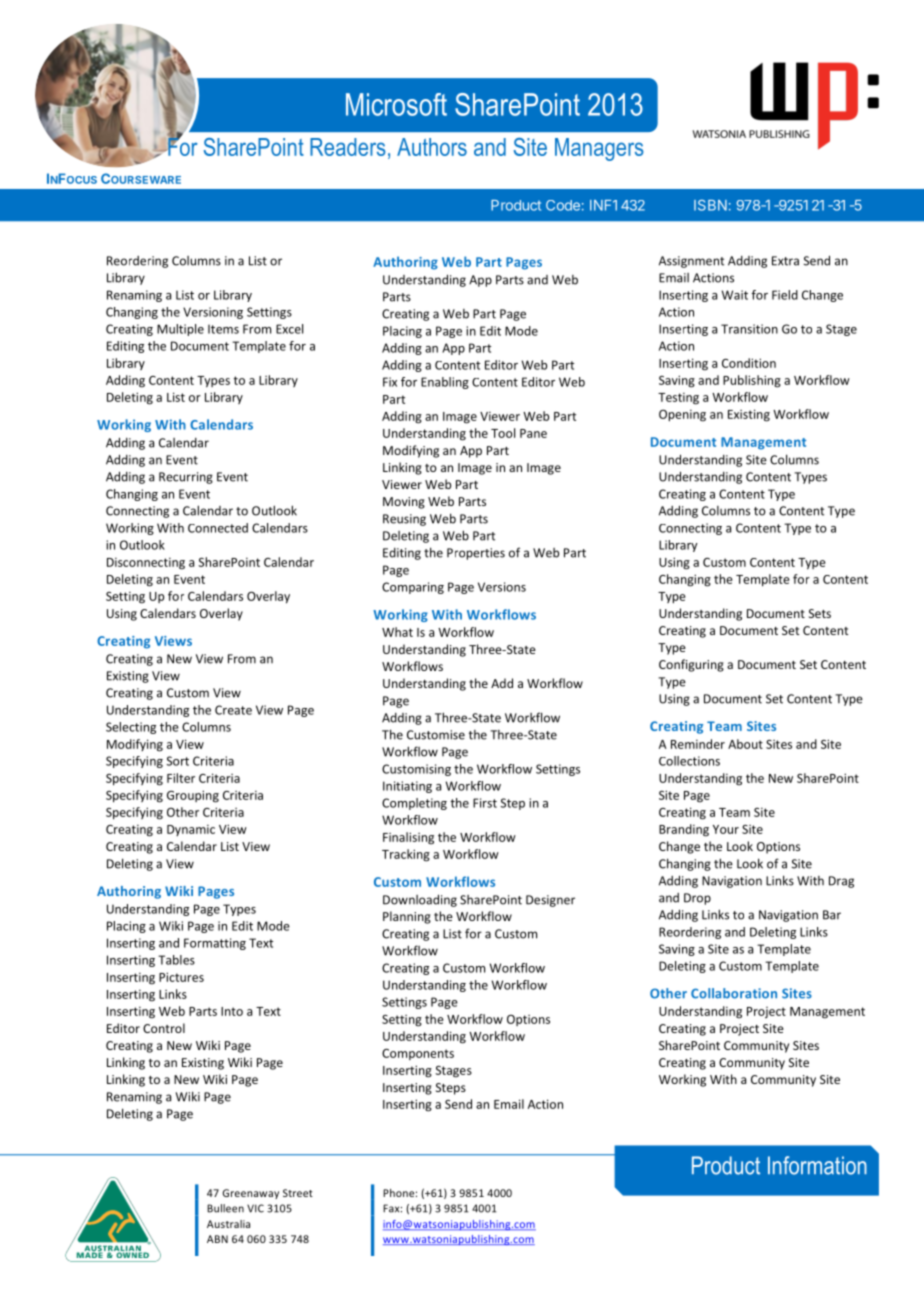  I want to click on Collaboration, so click(734, 993).
